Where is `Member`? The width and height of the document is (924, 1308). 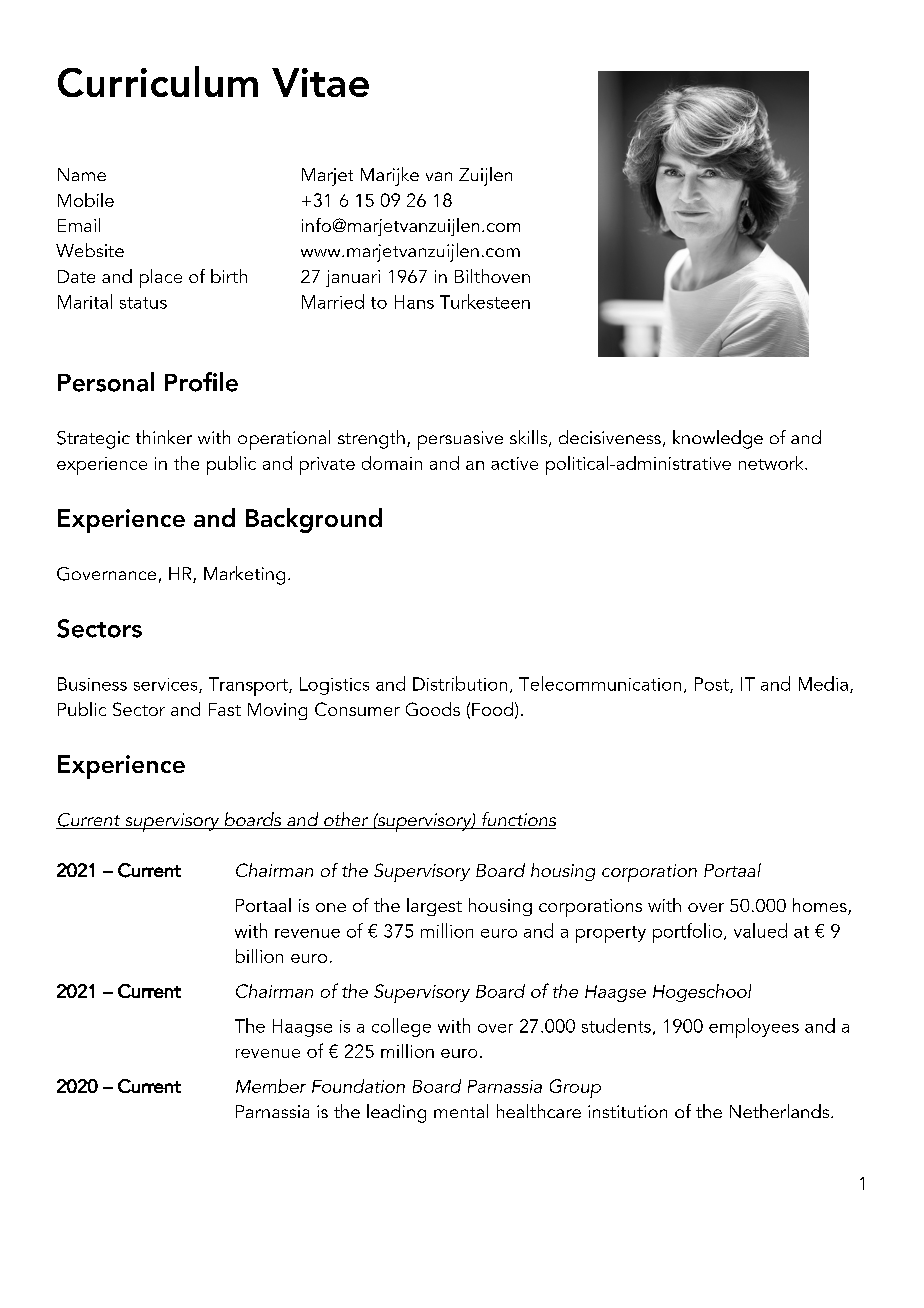
Member is located at coordinates (271, 1086).
